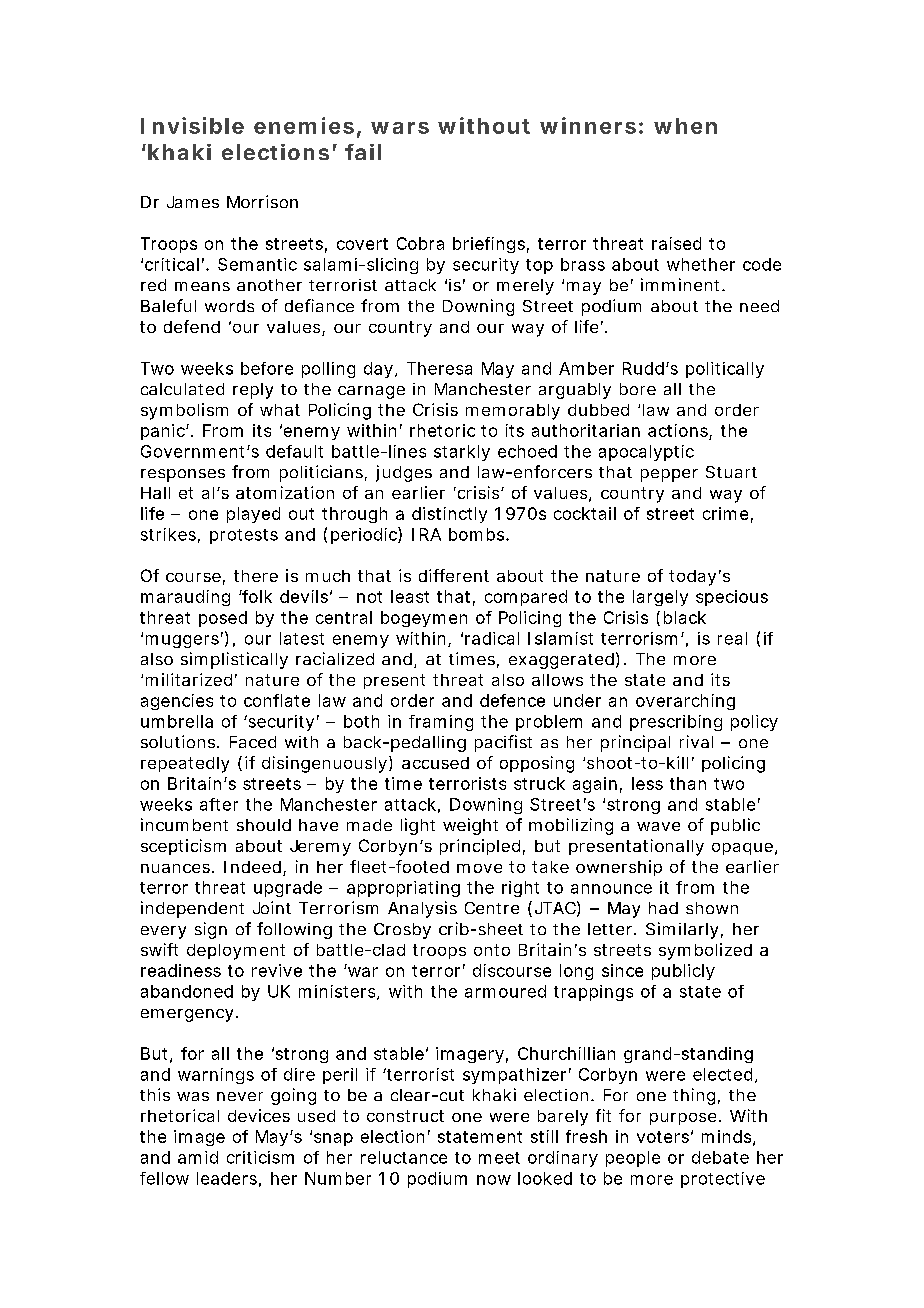 The width and height of the document is (924, 1308). I want to click on meet, so click(499, 1158).
